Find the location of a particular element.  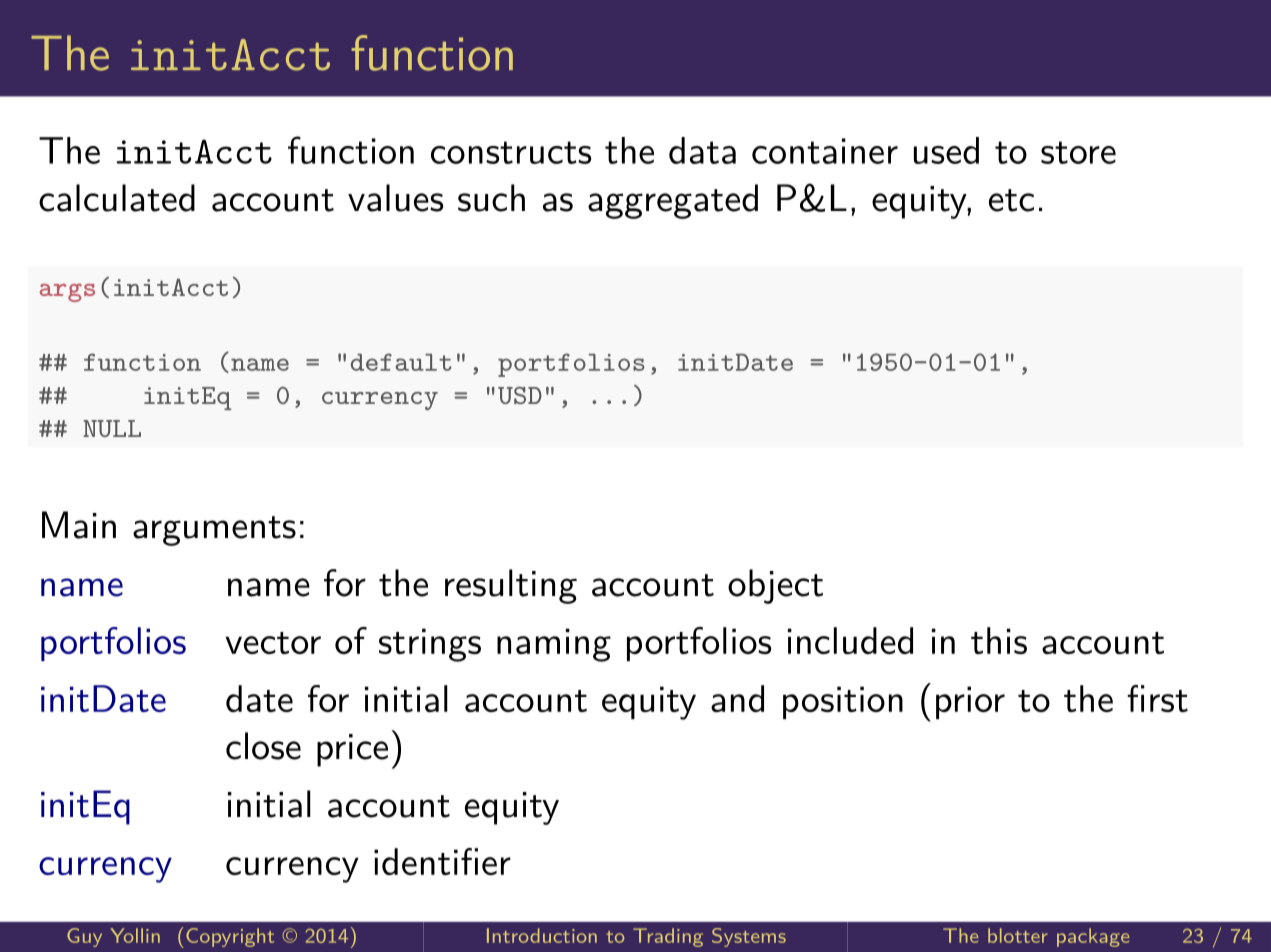

aggregated is located at coordinates (673, 201).
